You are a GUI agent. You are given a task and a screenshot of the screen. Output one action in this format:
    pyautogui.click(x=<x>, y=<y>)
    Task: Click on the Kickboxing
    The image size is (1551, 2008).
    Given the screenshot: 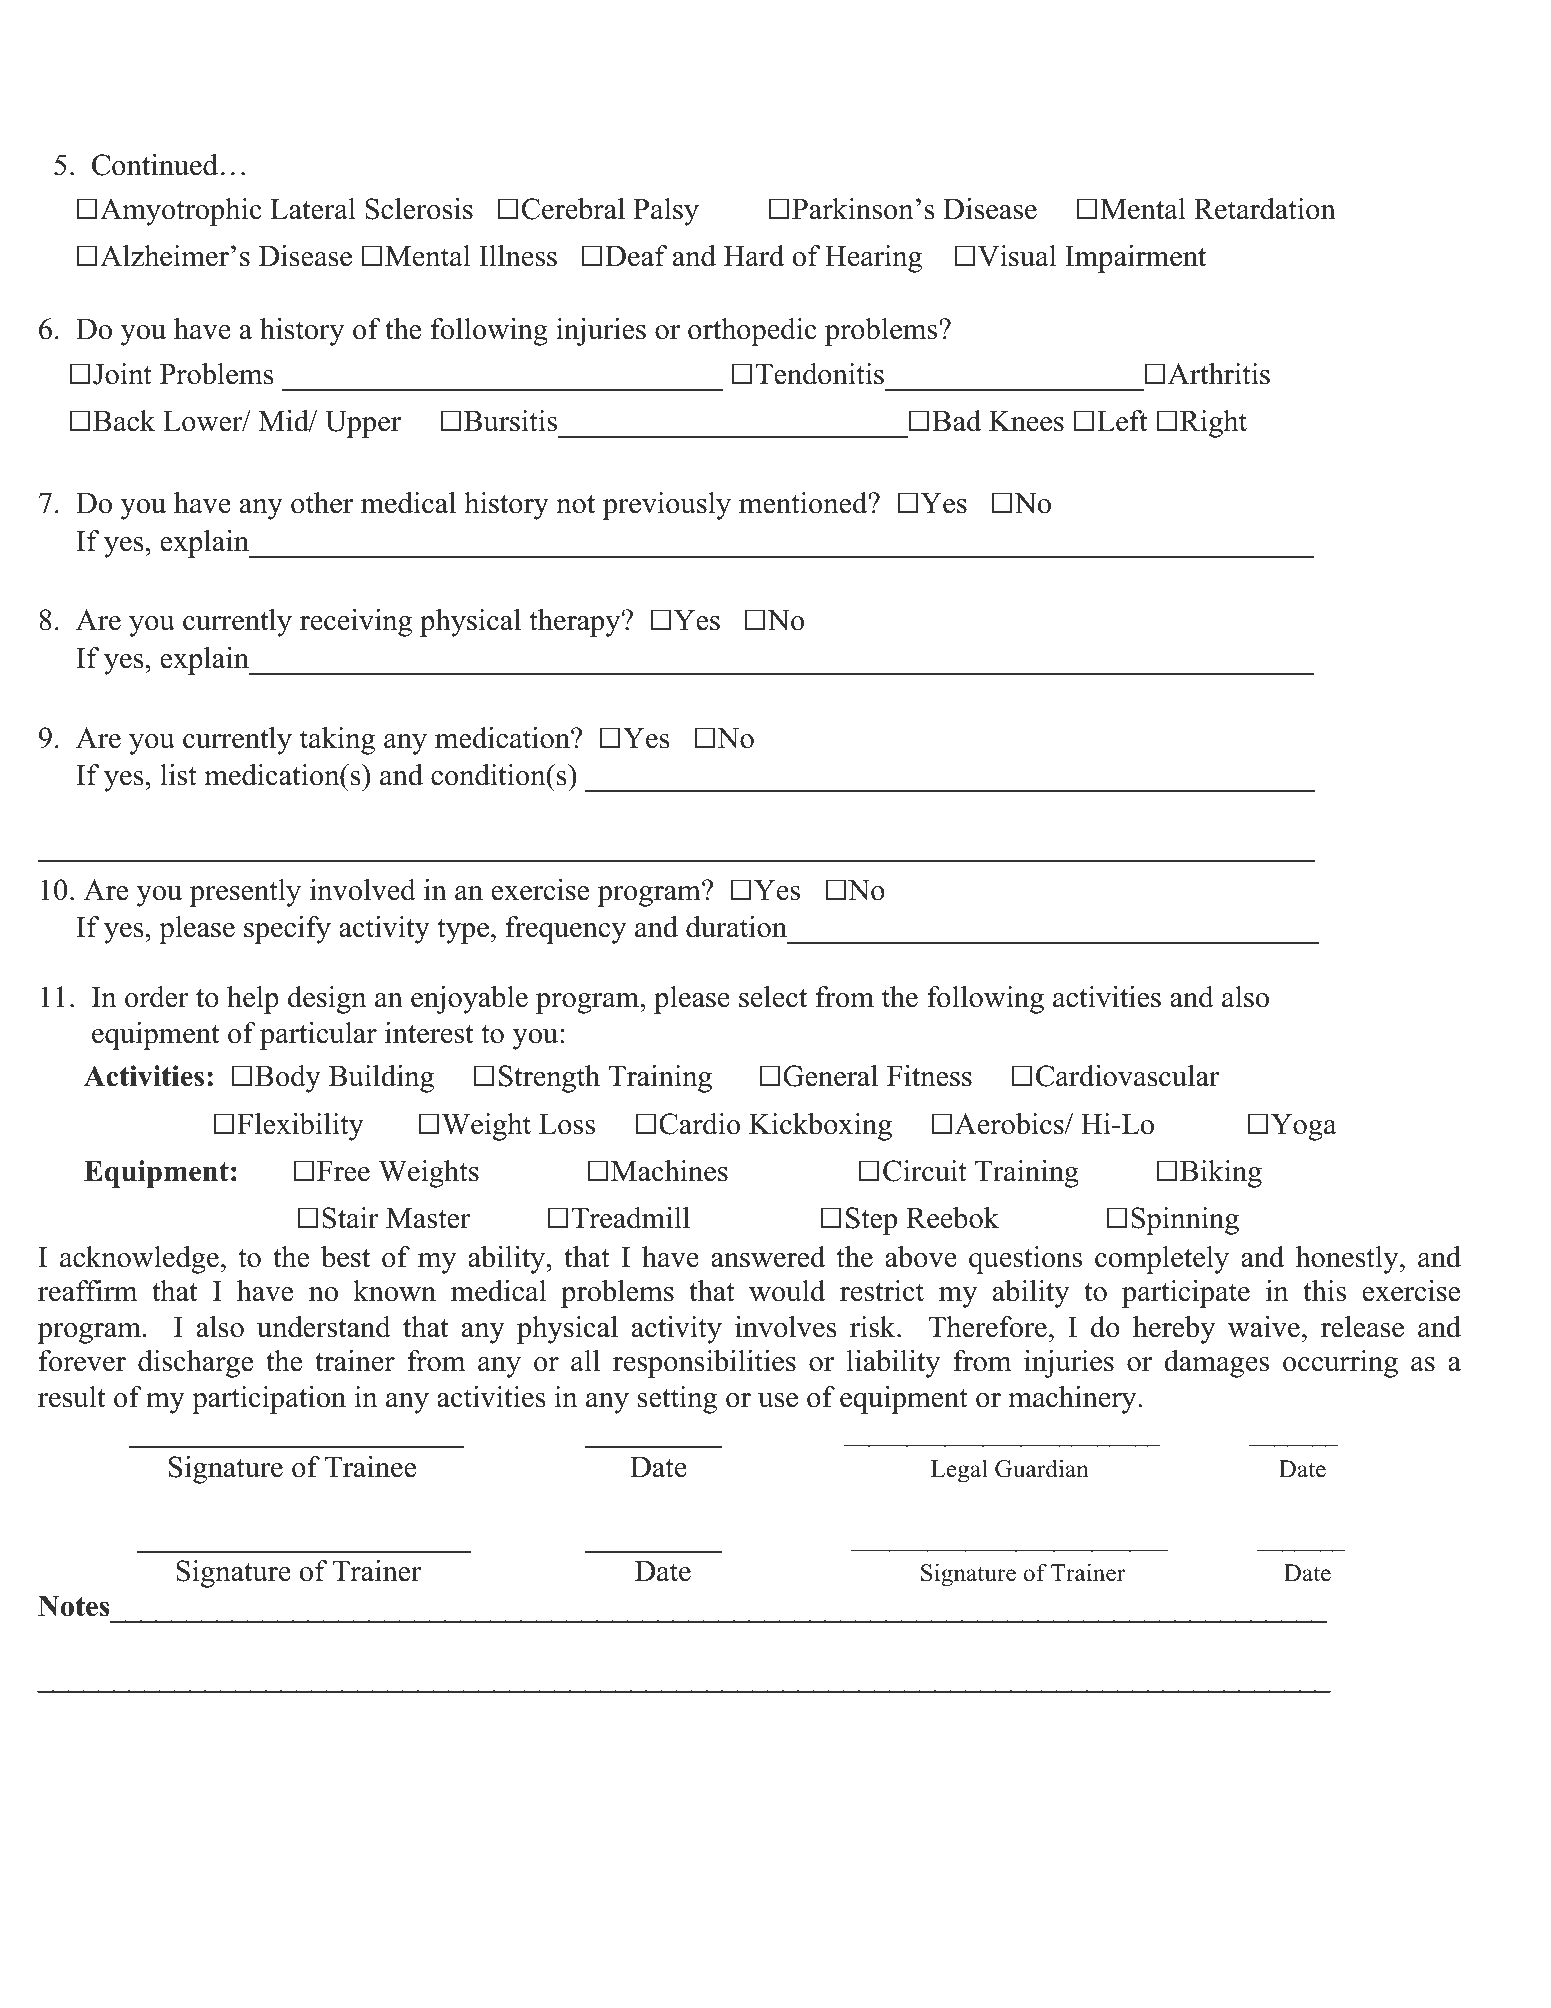 What is the action you would take?
    pyautogui.click(x=820, y=1127)
